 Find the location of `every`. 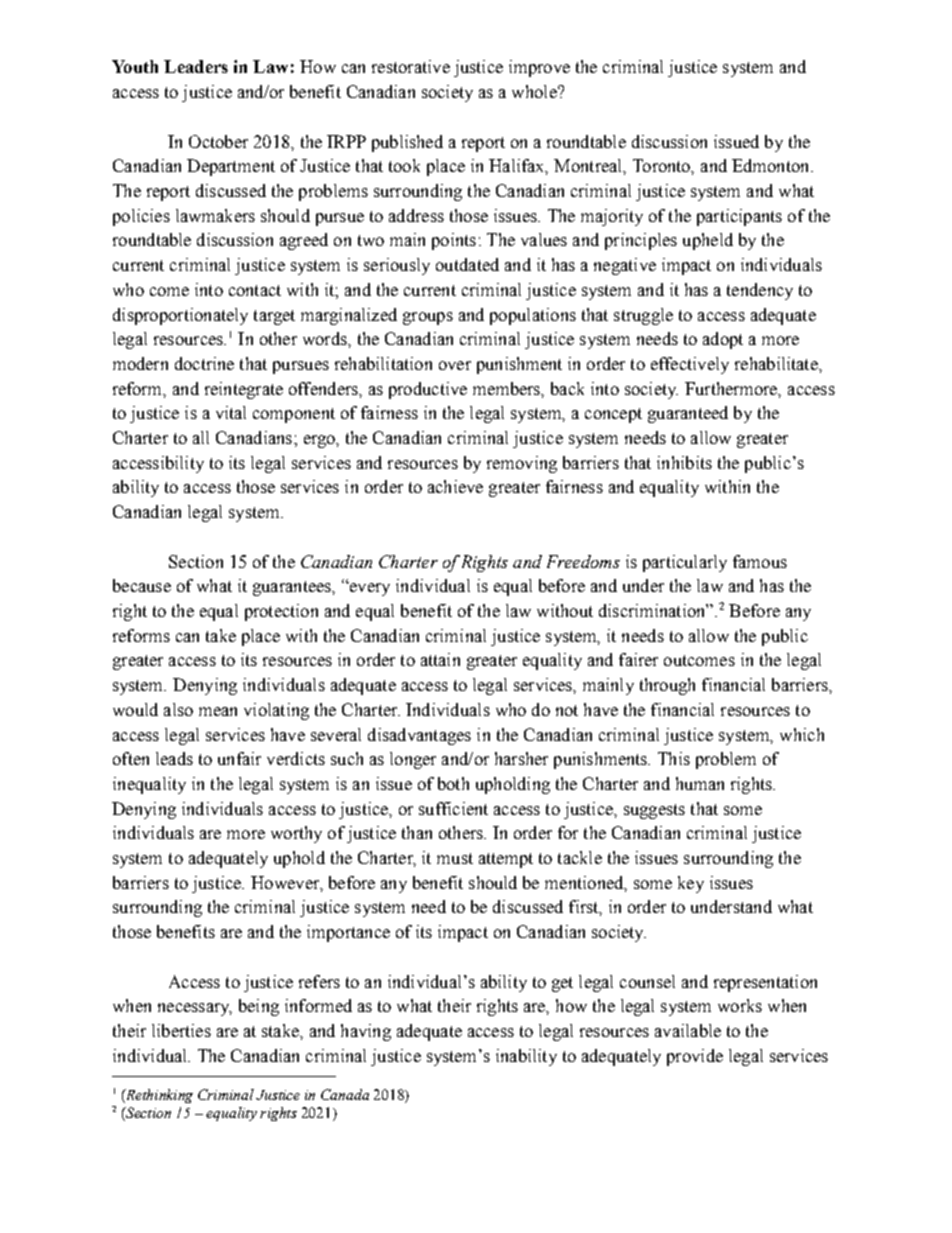

every is located at coordinates (368, 589).
